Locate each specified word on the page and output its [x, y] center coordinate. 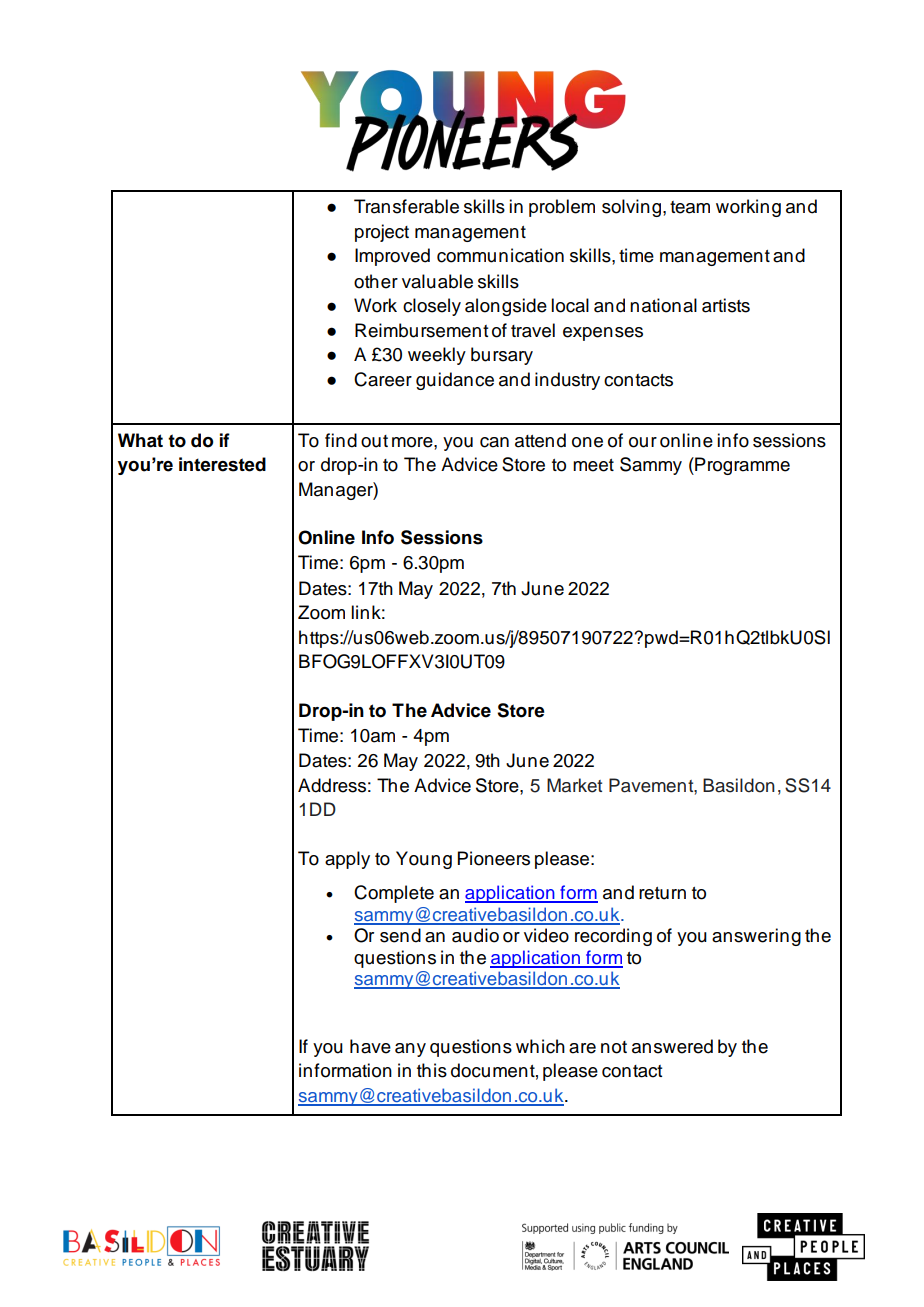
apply [347, 860]
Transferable [406, 206]
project [382, 233]
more [413, 442]
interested [222, 464]
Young [424, 860]
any [410, 1050]
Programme [741, 466]
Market [574, 785]
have [370, 1046]
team [690, 207]
